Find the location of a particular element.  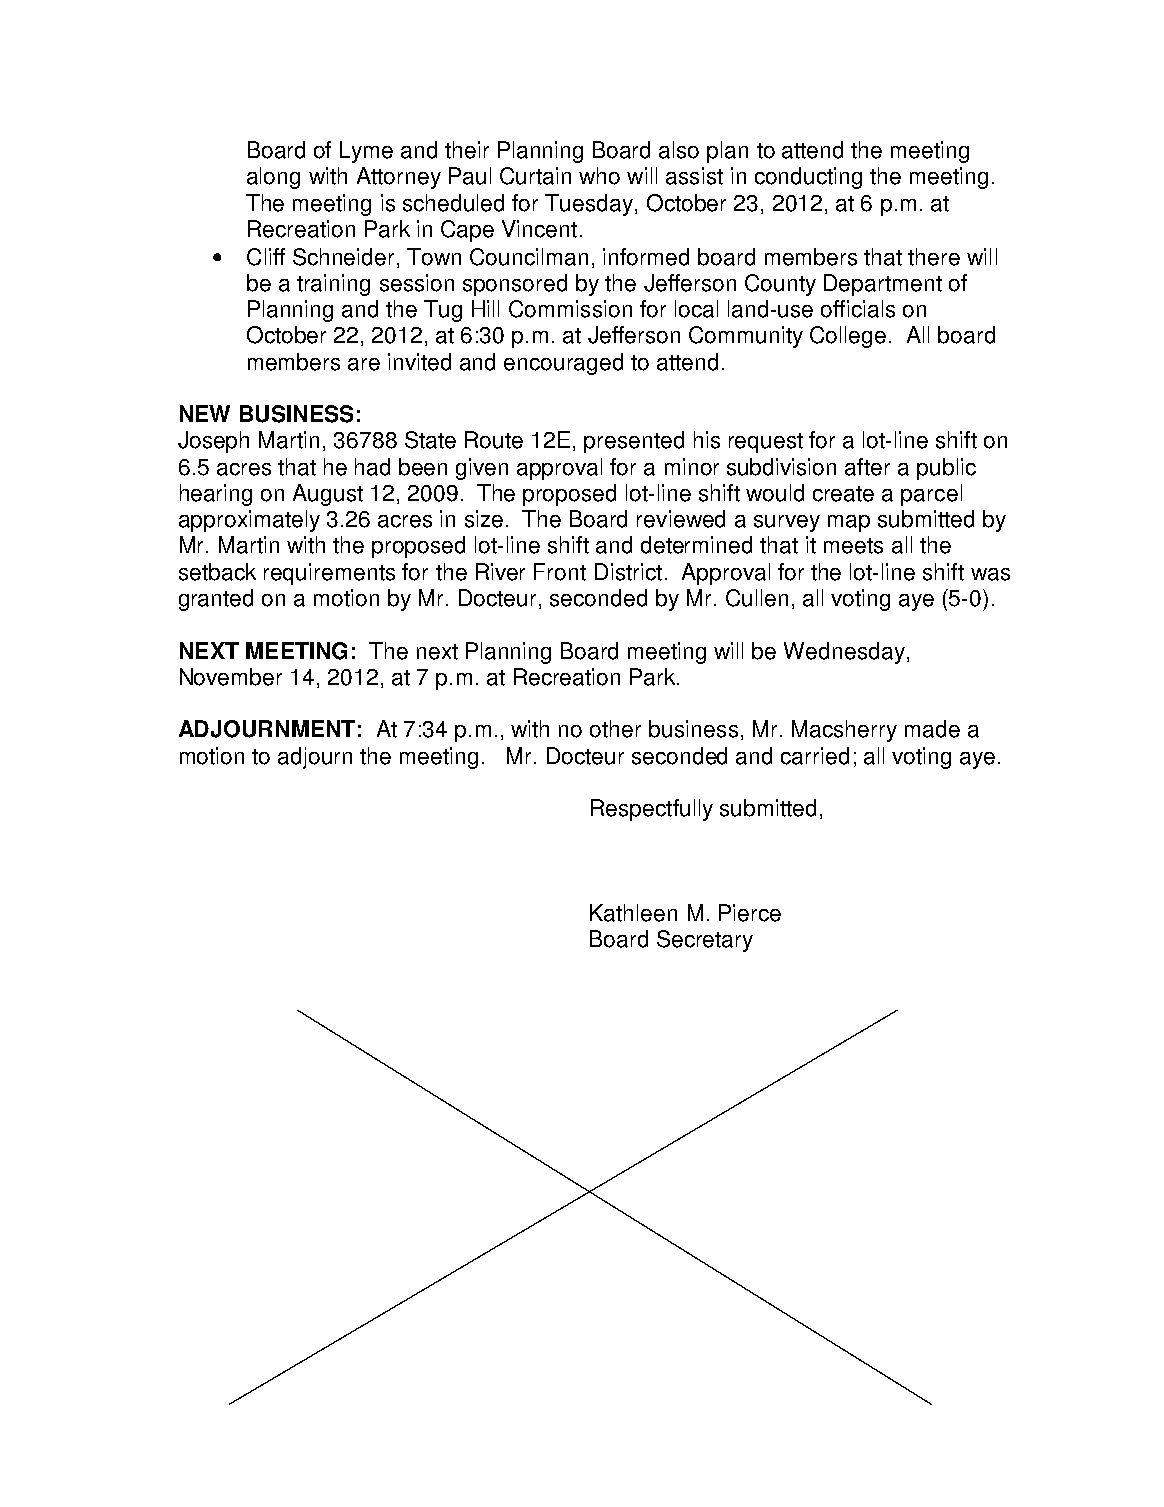

presented is located at coordinates (634, 442).
